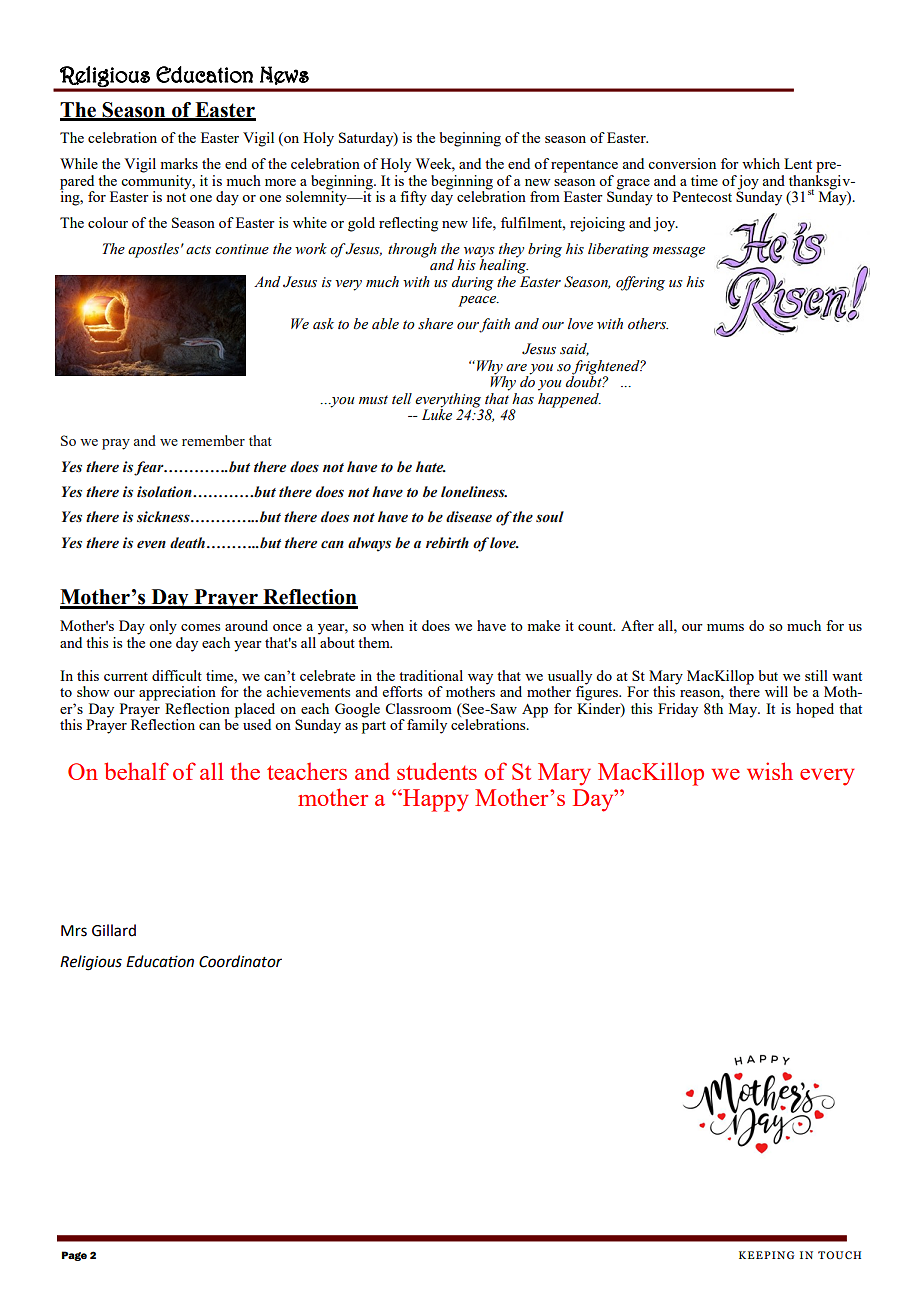  I want to click on fifty, so click(413, 198).
